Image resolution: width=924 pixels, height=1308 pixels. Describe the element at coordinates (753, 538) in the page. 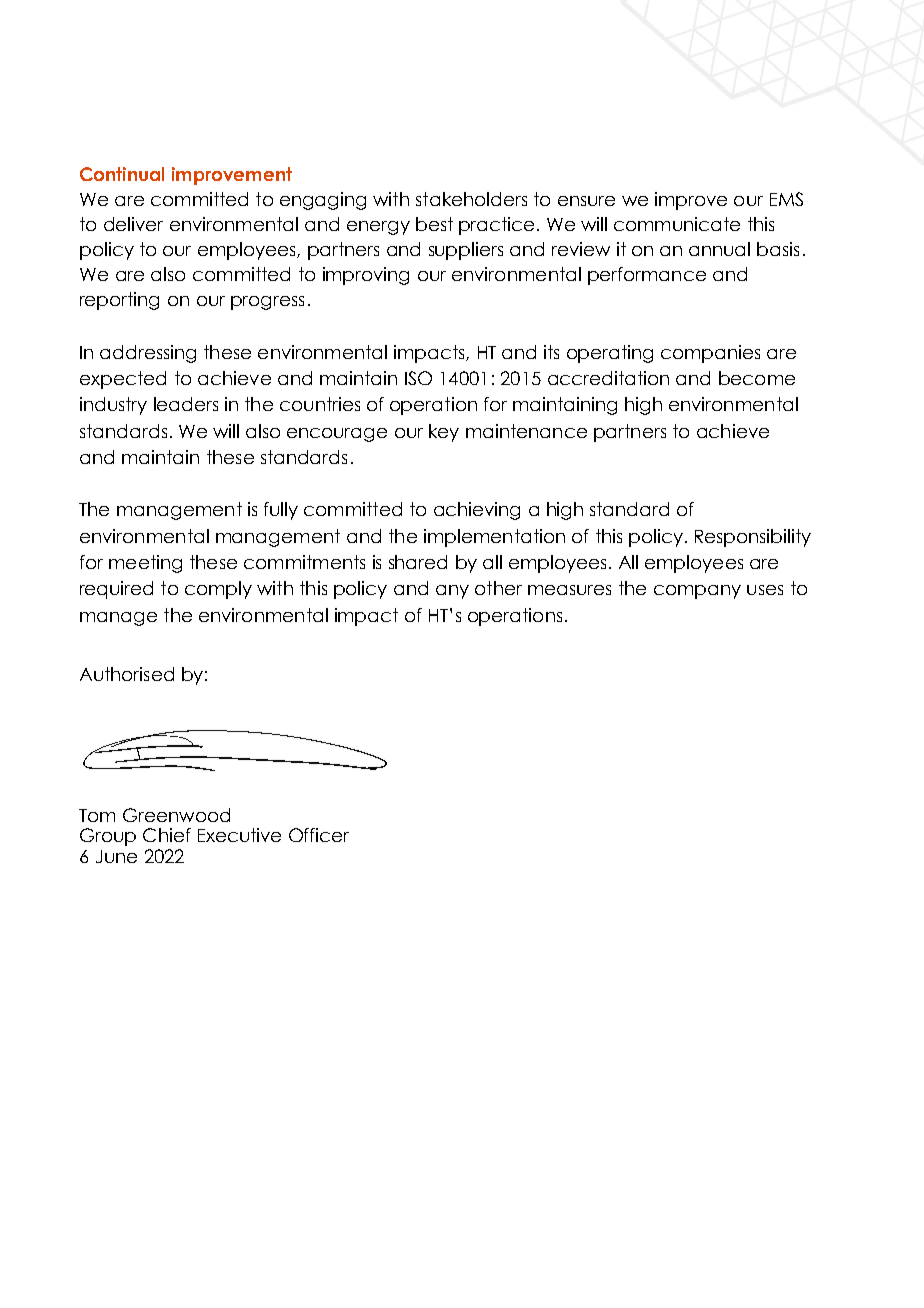

I see `Responsibility` at that location.
